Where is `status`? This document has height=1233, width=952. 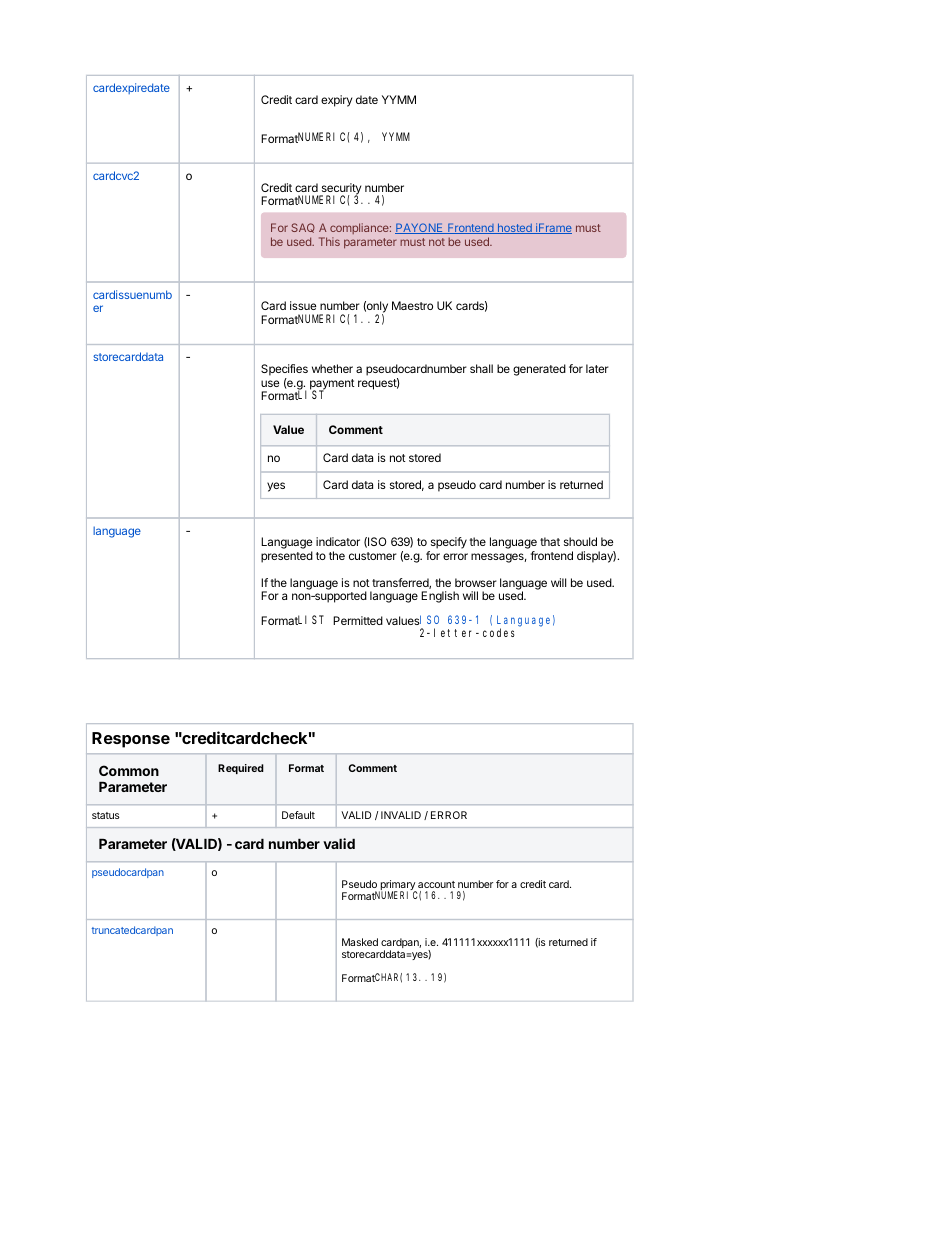 status is located at coordinates (106, 815).
